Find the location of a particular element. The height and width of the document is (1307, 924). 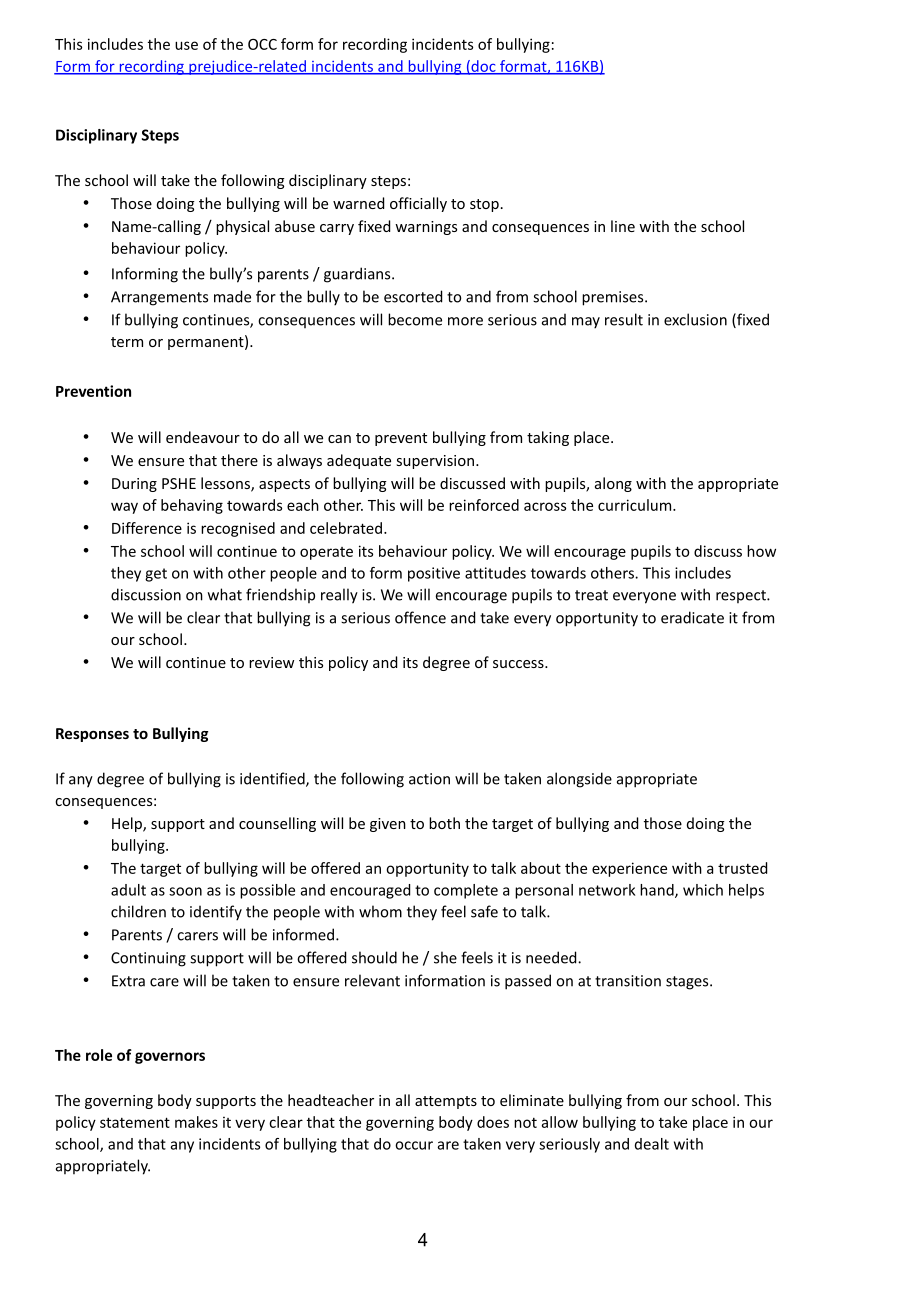

warnings is located at coordinates (426, 228).
